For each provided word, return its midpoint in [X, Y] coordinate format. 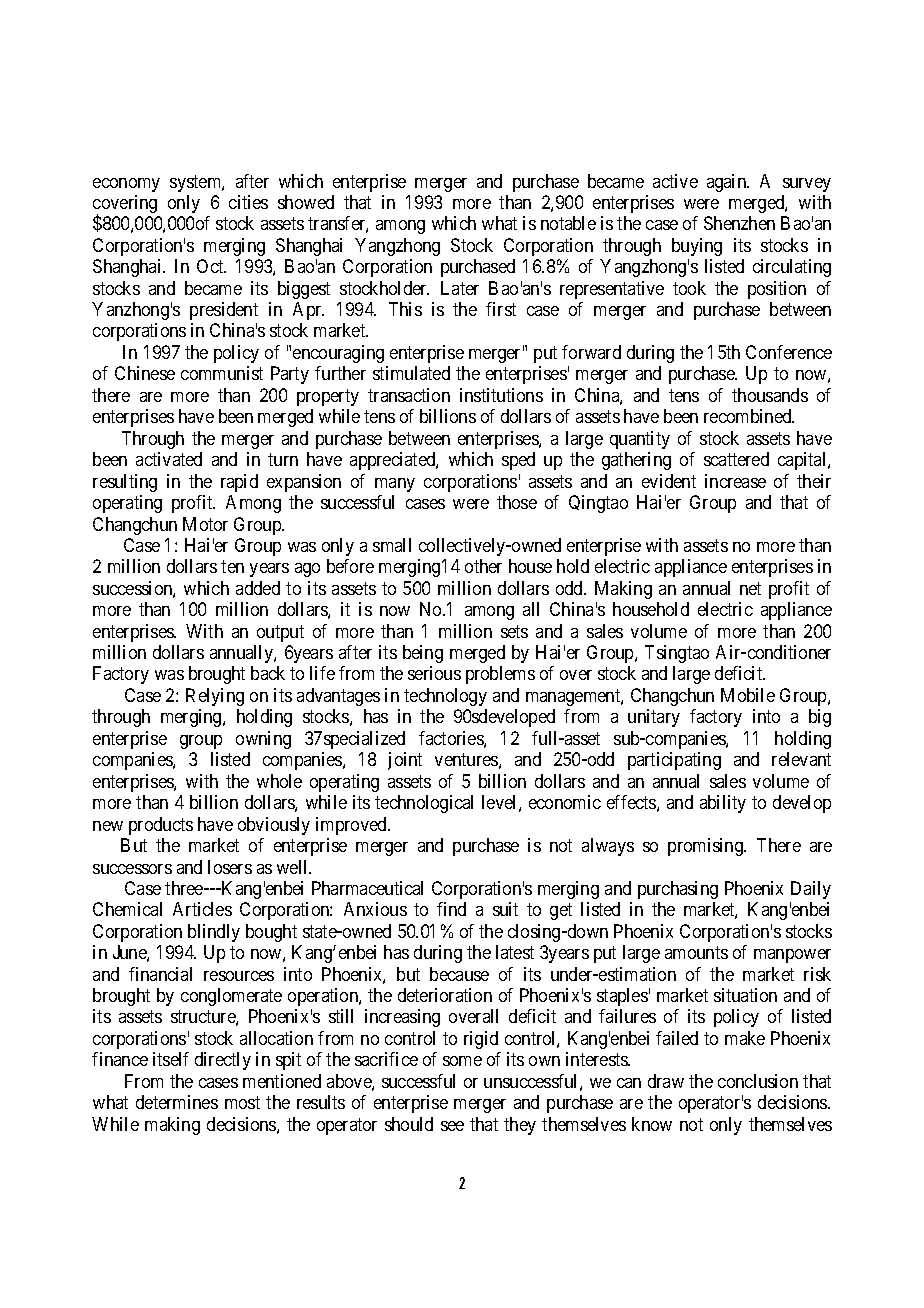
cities [248, 202]
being [423, 654]
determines [177, 1102]
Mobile [748, 695]
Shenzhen [739, 223]
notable [568, 223]
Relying [215, 697]
